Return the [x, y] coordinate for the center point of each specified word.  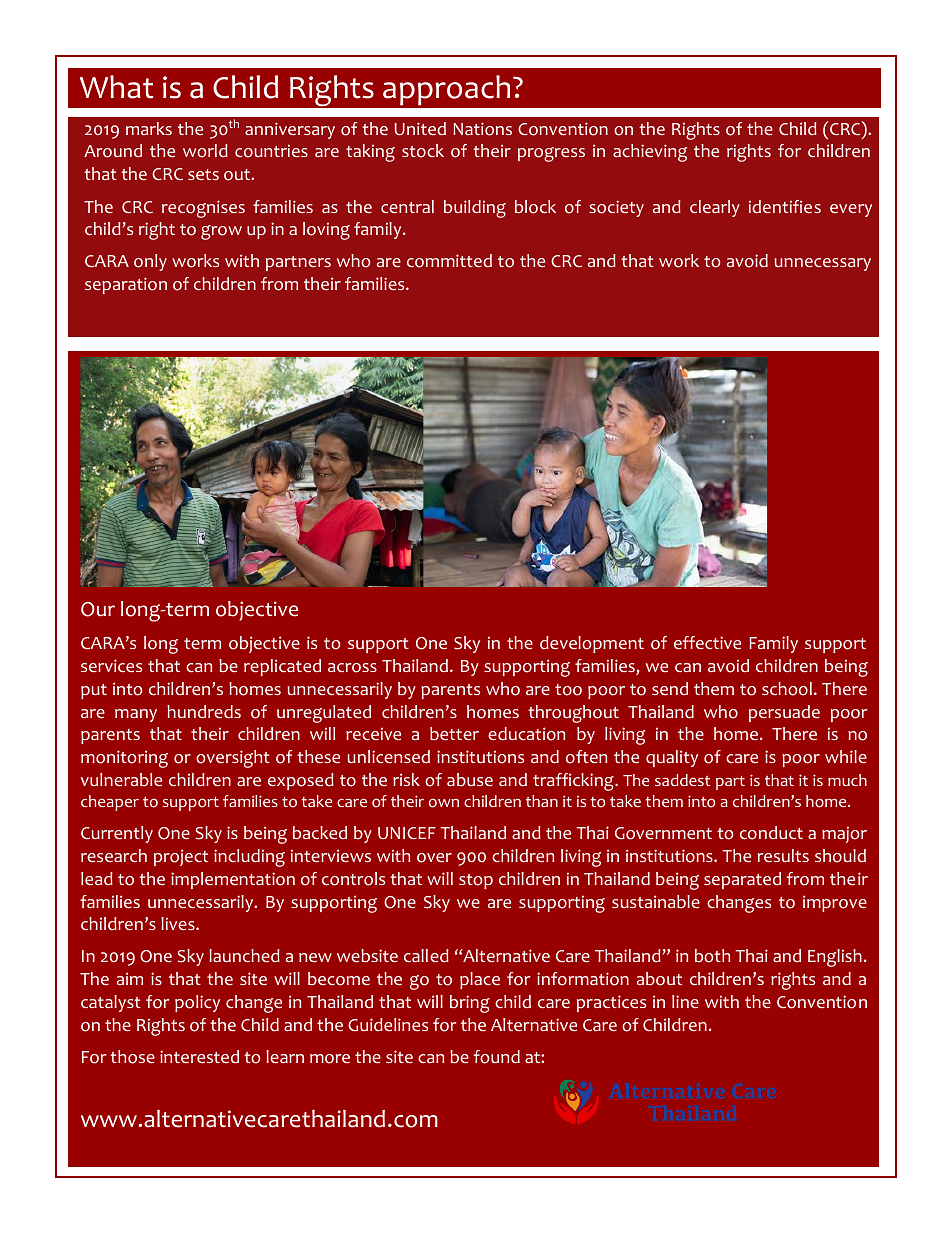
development [592, 644]
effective [707, 642]
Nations [482, 129]
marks [149, 128]
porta [782, 151]
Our [98, 609]
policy [197, 1003]
